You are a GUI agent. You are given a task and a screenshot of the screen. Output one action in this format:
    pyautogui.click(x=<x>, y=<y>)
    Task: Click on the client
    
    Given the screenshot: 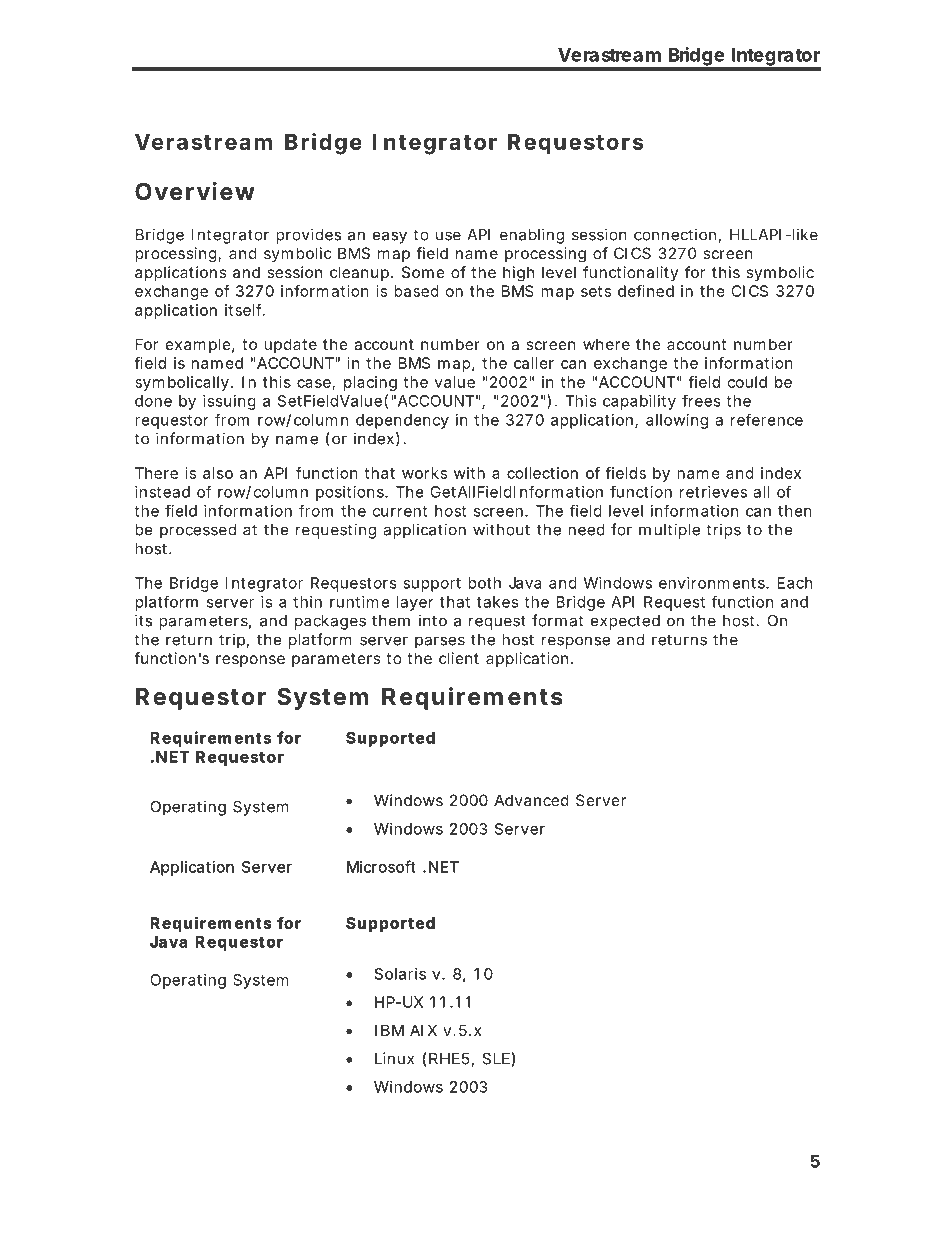 What is the action you would take?
    pyautogui.click(x=459, y=658)
